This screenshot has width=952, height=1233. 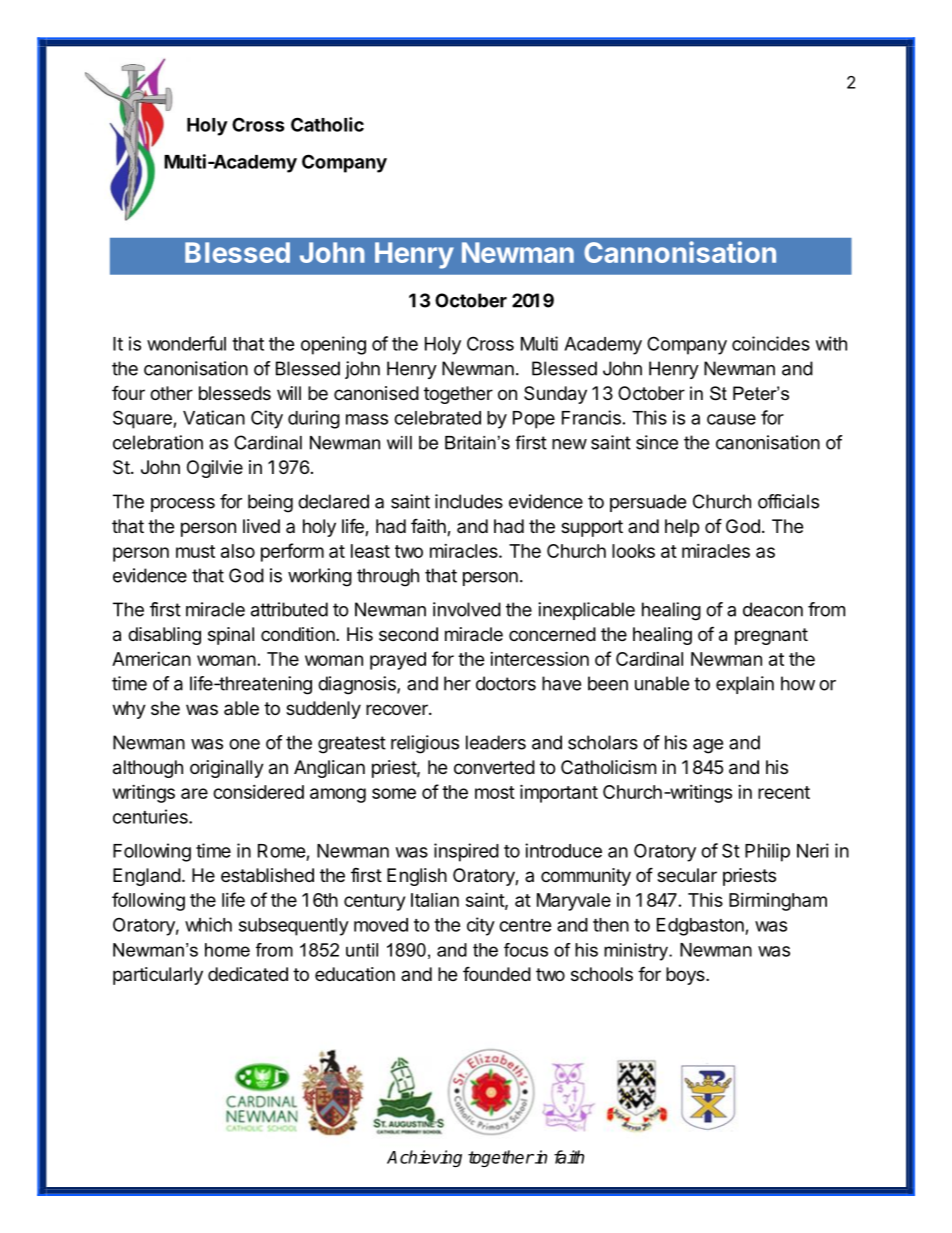 What do you see at coordinates (424, 1158) in the screenshot?
I see `Achieving` at bounding box center [424, 1158].
